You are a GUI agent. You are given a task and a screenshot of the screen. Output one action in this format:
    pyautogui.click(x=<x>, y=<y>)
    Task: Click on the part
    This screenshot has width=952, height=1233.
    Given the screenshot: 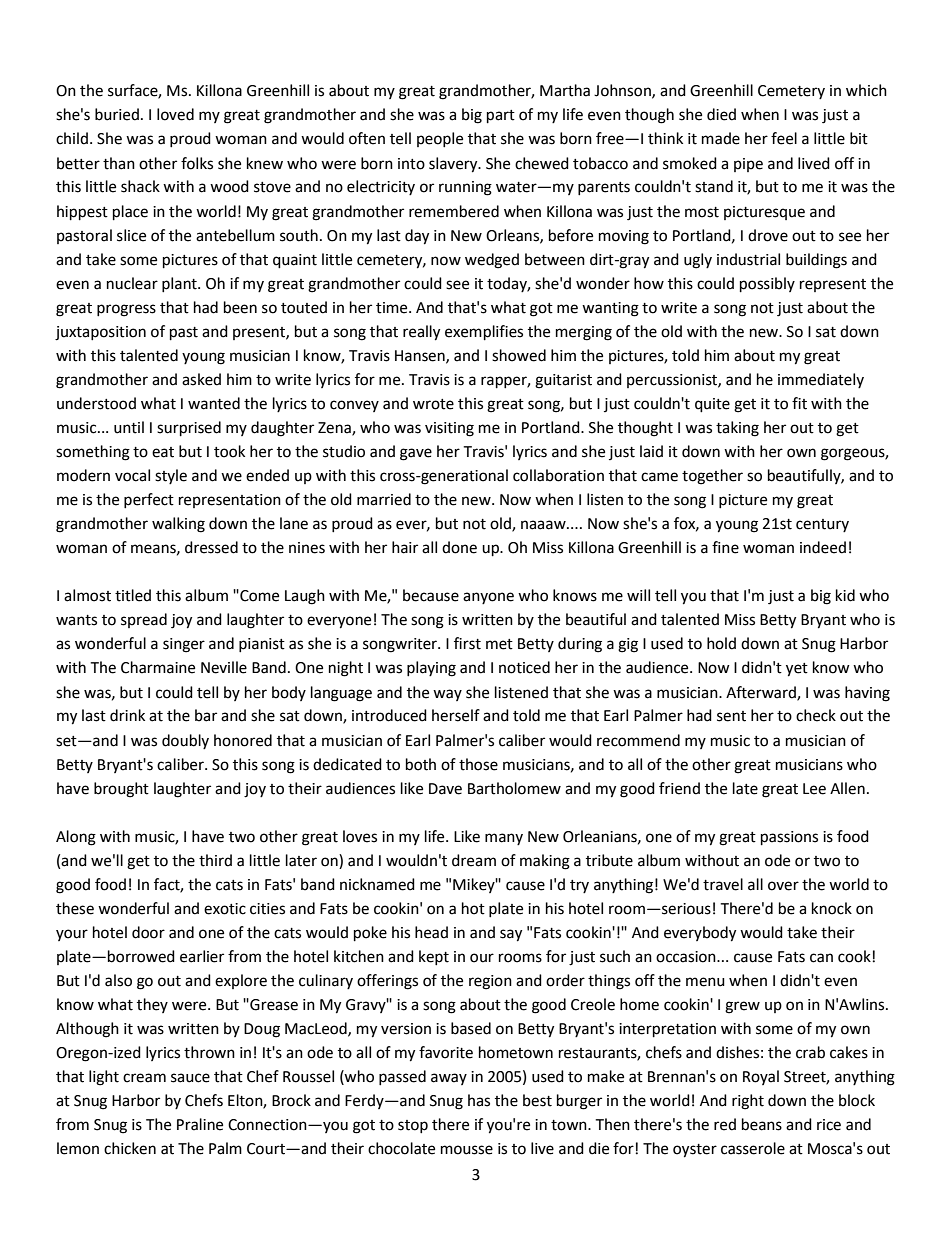 What is the action you would take?
    pyautogui.click(x=501, y=117)
